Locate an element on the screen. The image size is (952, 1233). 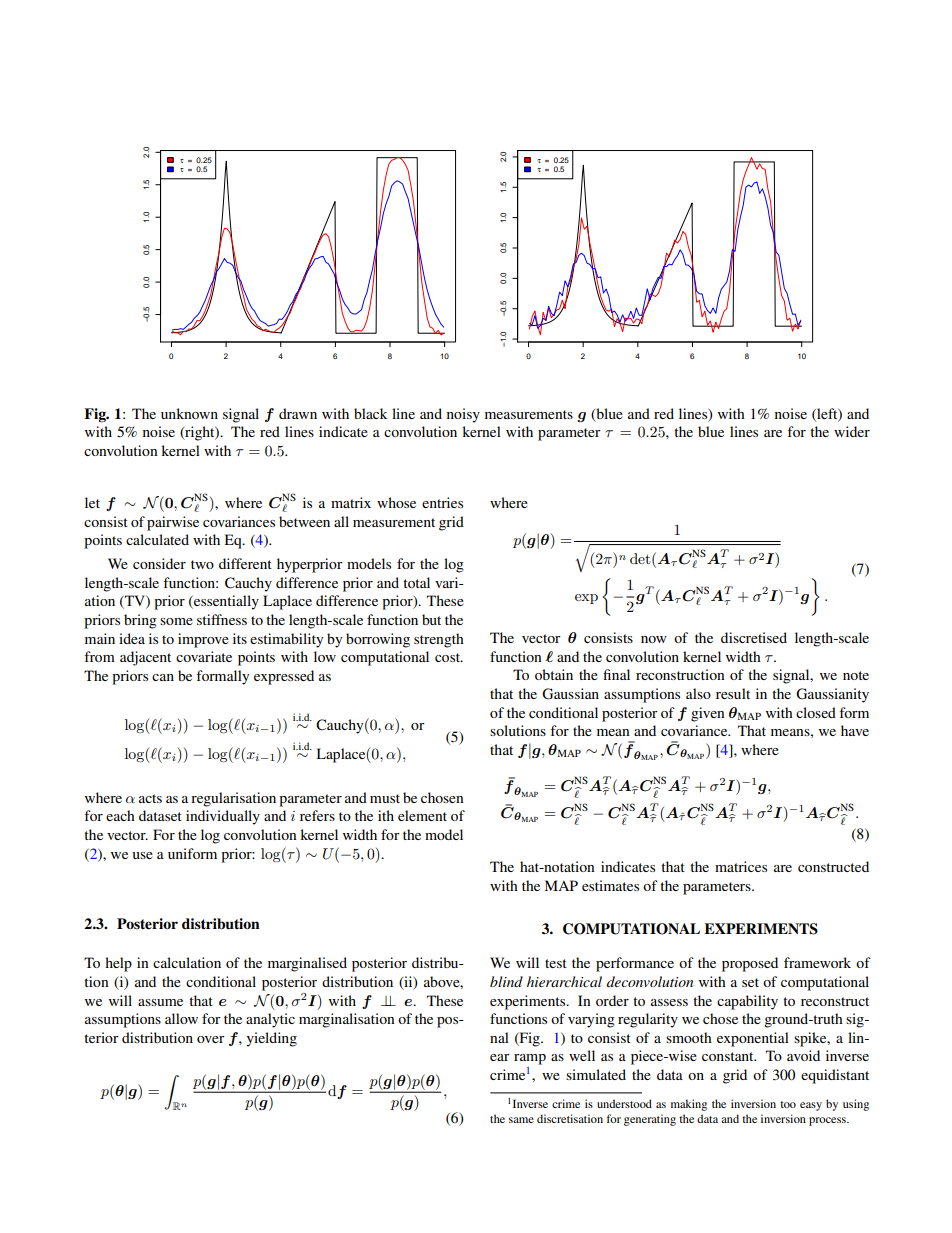
must is located at coordinates (385, 798).
